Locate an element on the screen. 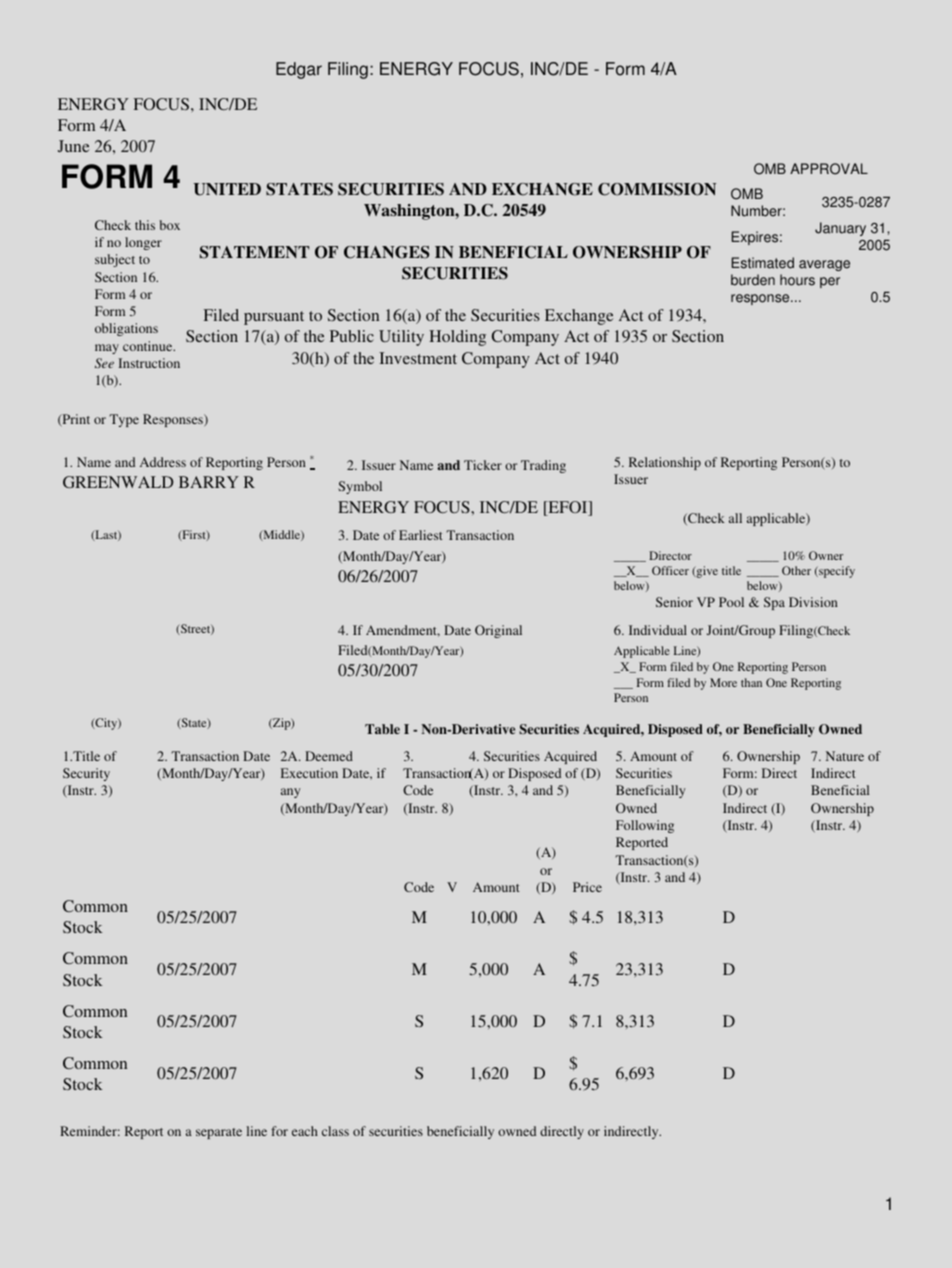 The image size is (952, 1268). Relationship is located at coordinates (665, 463).
